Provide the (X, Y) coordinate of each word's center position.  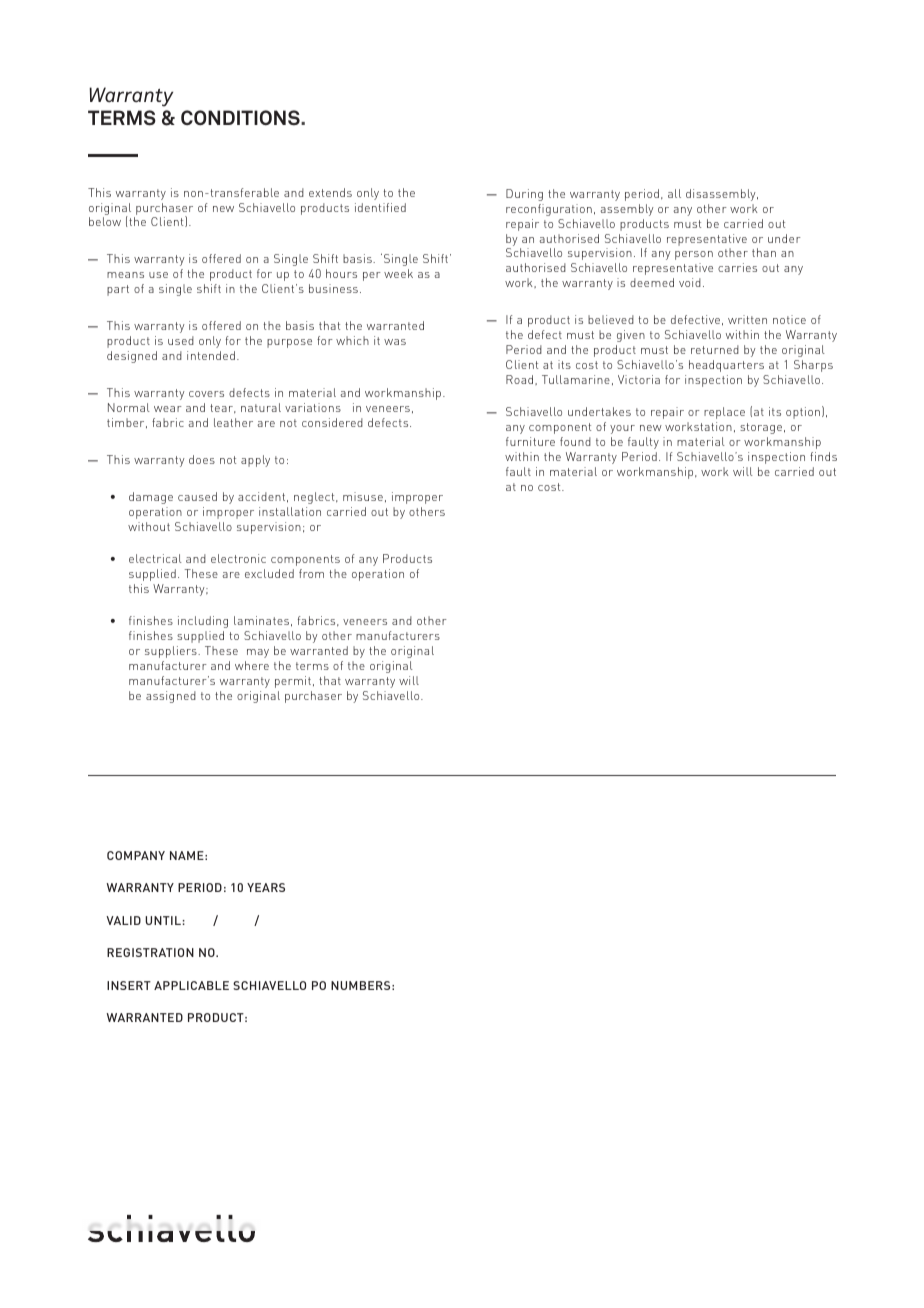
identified (380, 207)
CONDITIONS (241, 117)
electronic (238, 558)
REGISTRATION (150, 952)
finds (823, 456)
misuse (363, 496)
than (764, 252)
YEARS (266, 887)
